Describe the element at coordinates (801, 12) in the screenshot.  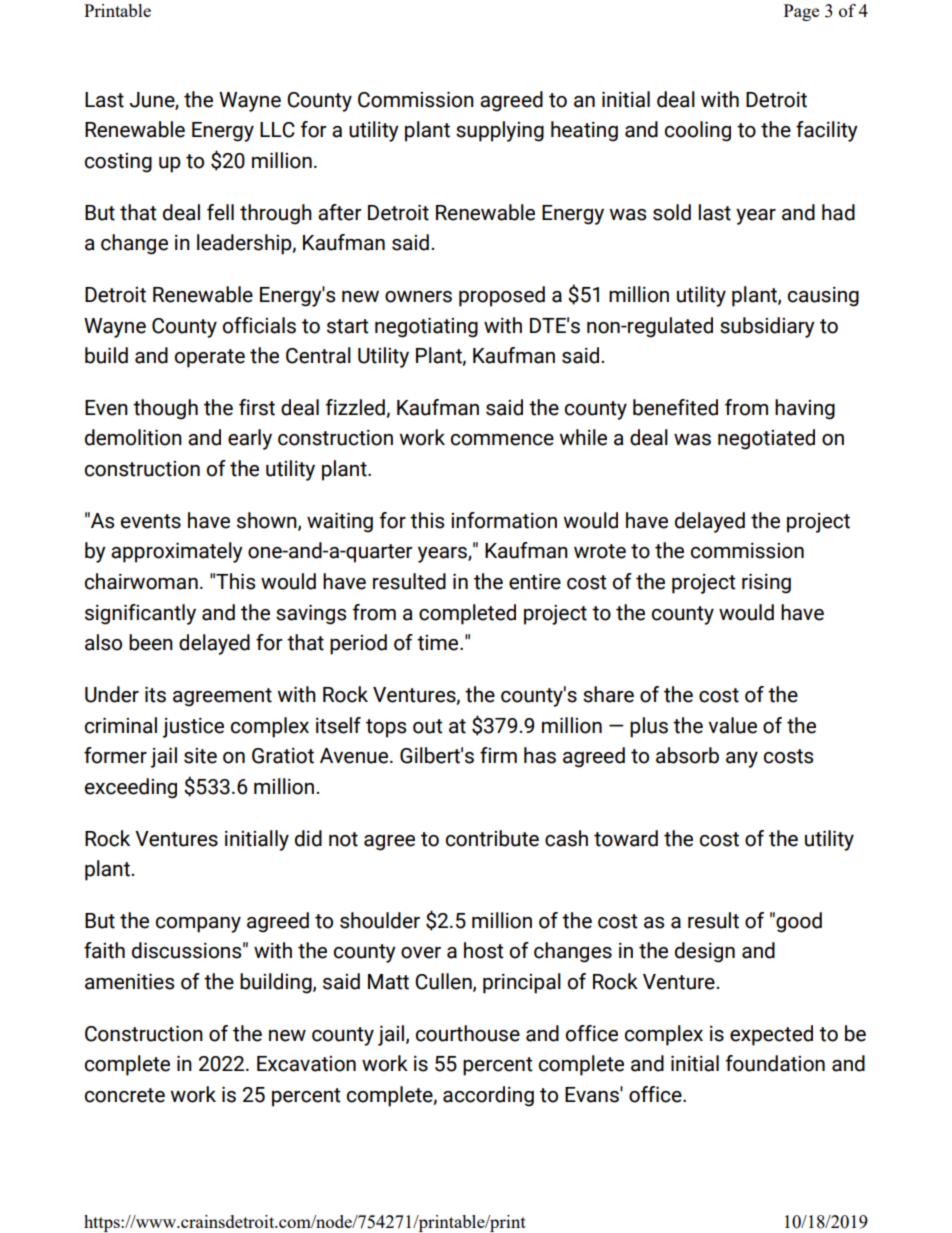
I see `Page` at that location.
